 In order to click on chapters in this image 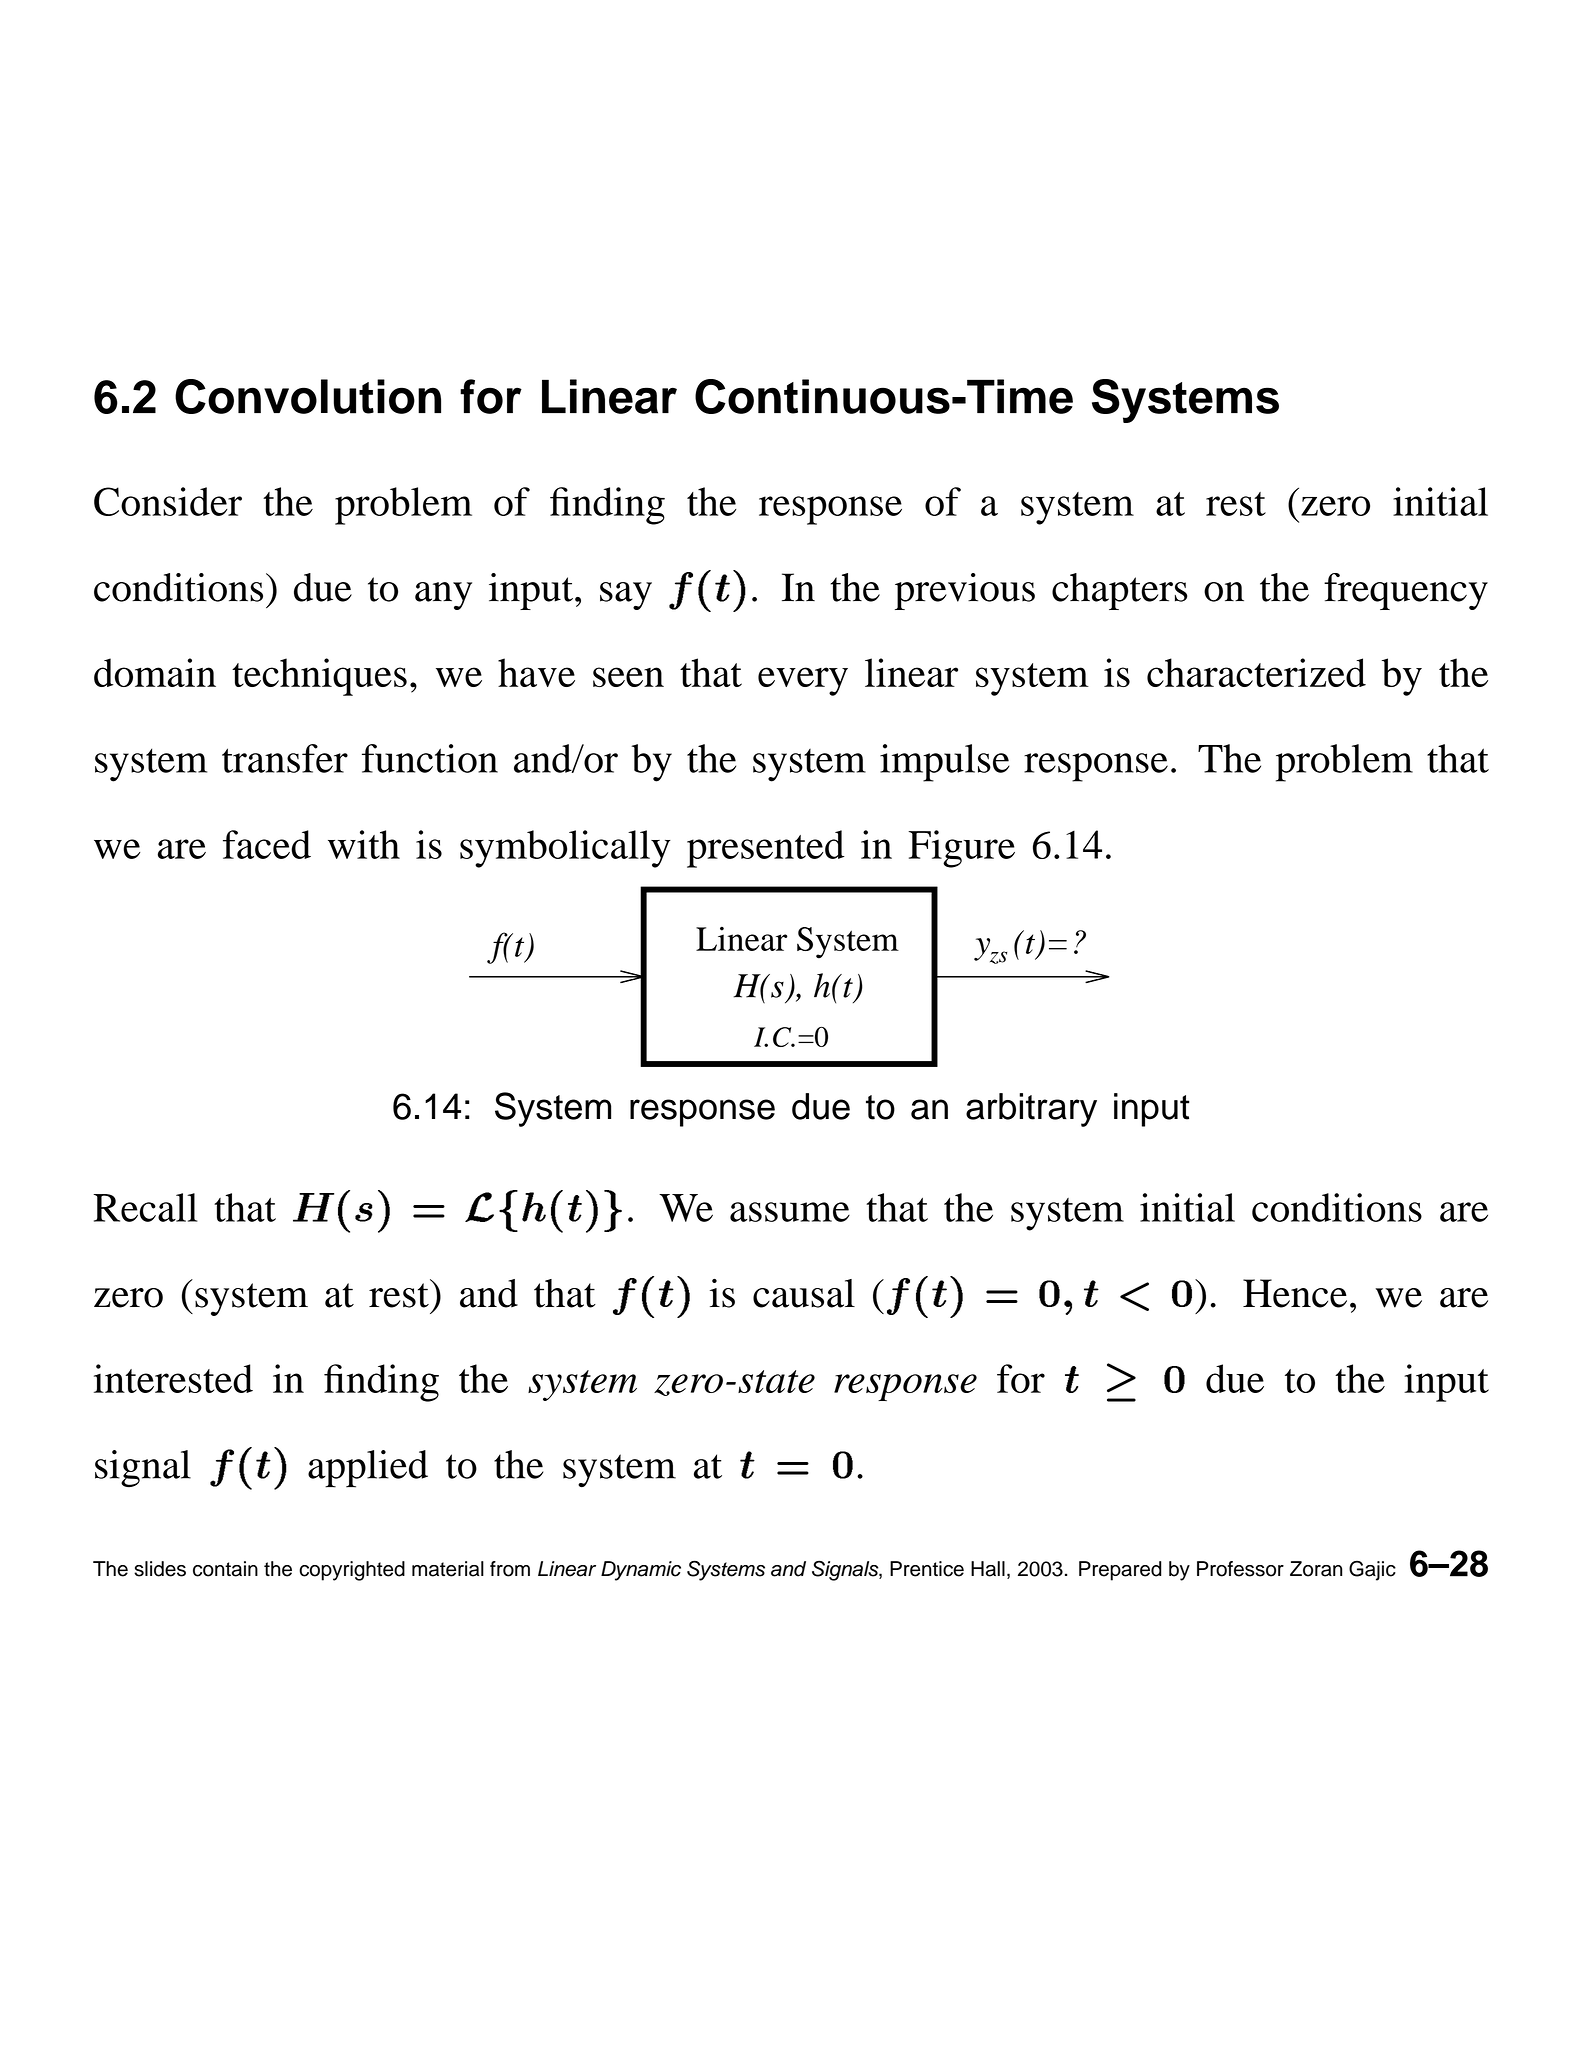, I will do `click(1119, 591)`.
